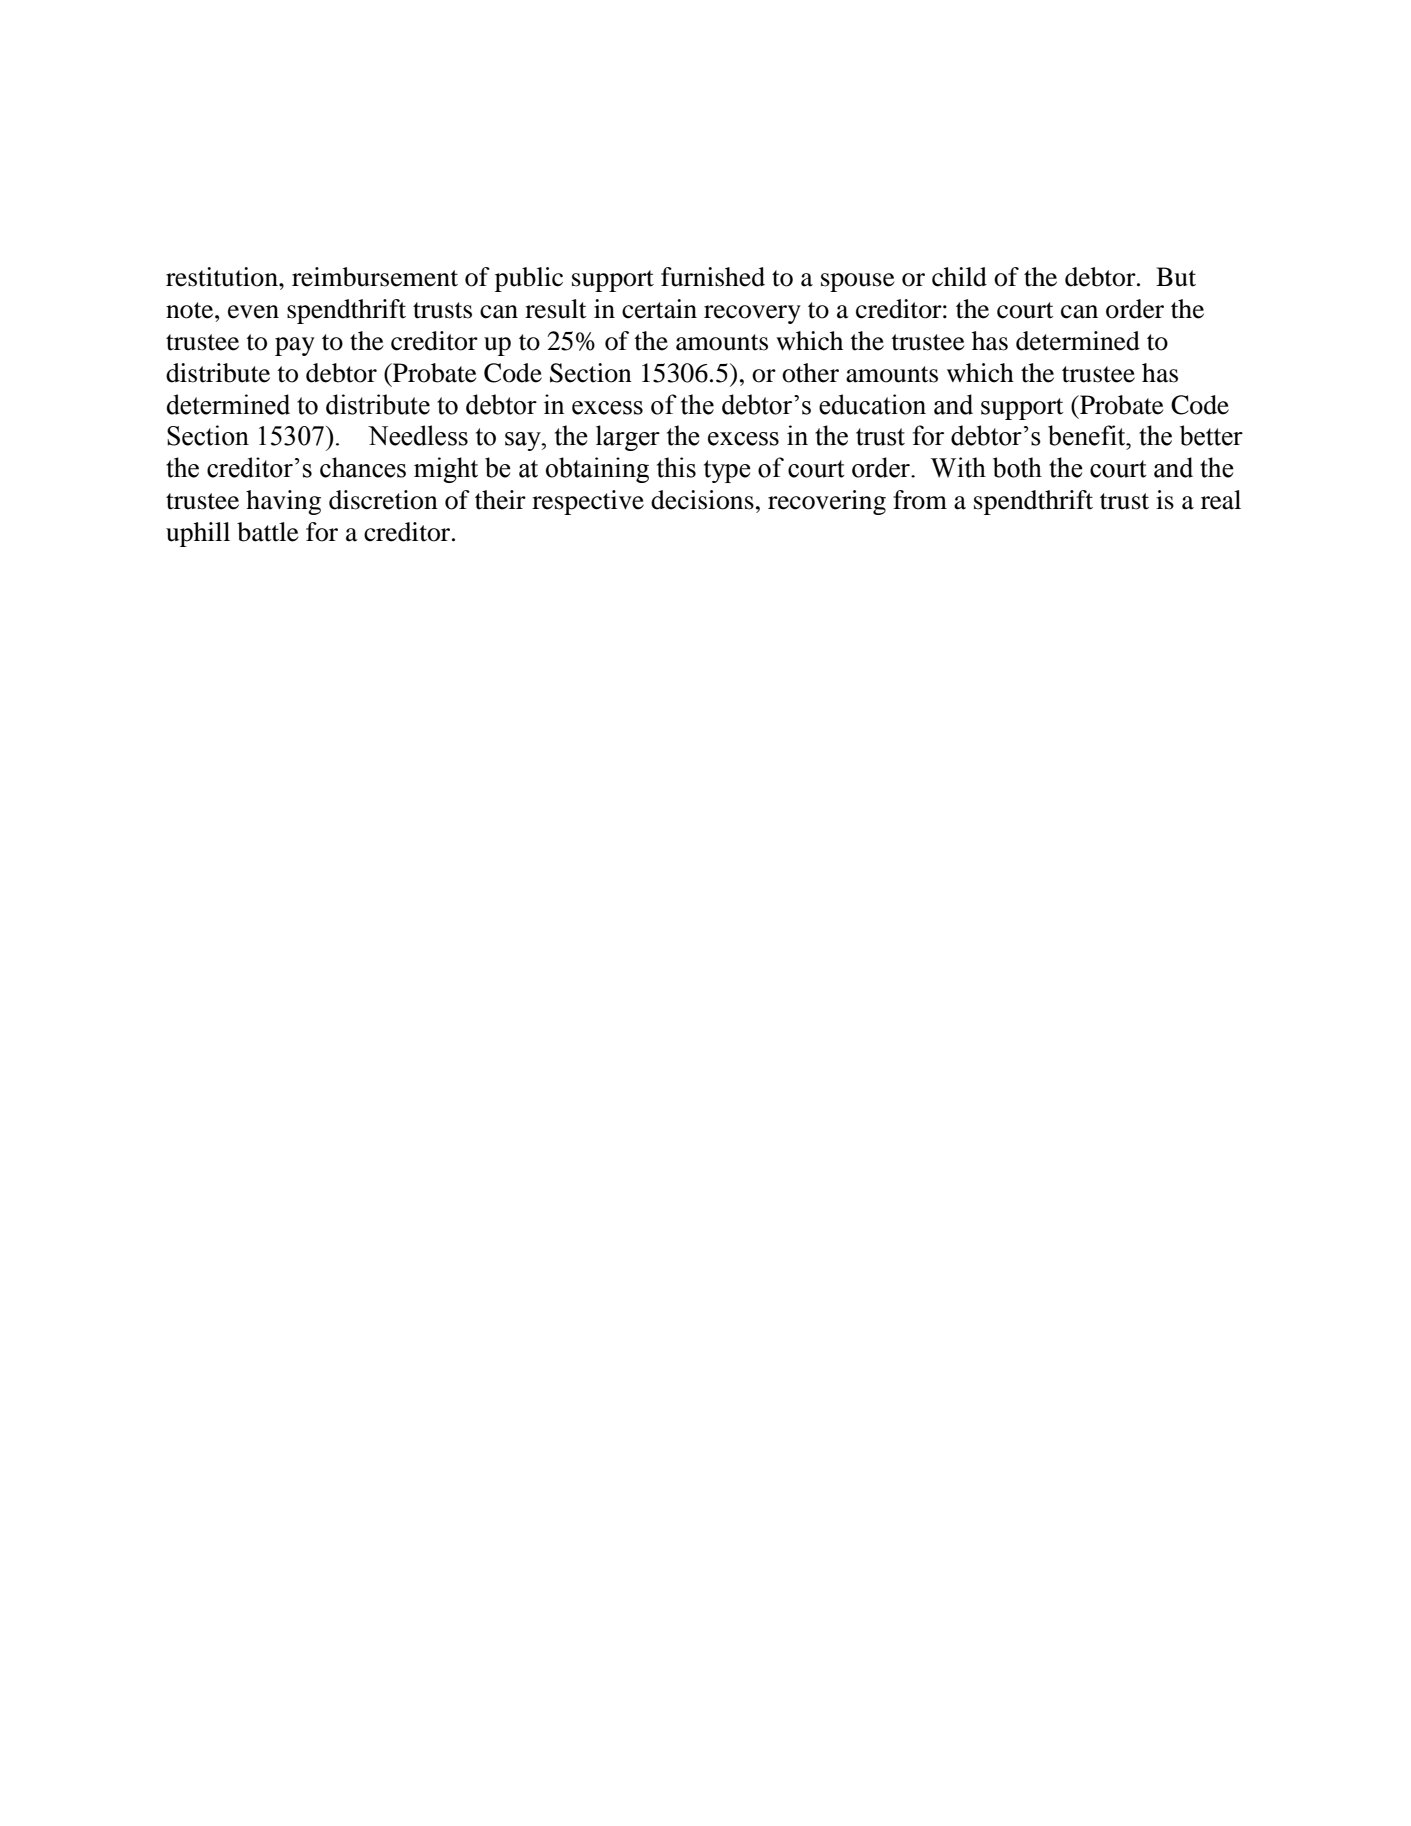 The height and width of the screenshot is (1826, 1411). I want to click on this, so click(676, 467).
